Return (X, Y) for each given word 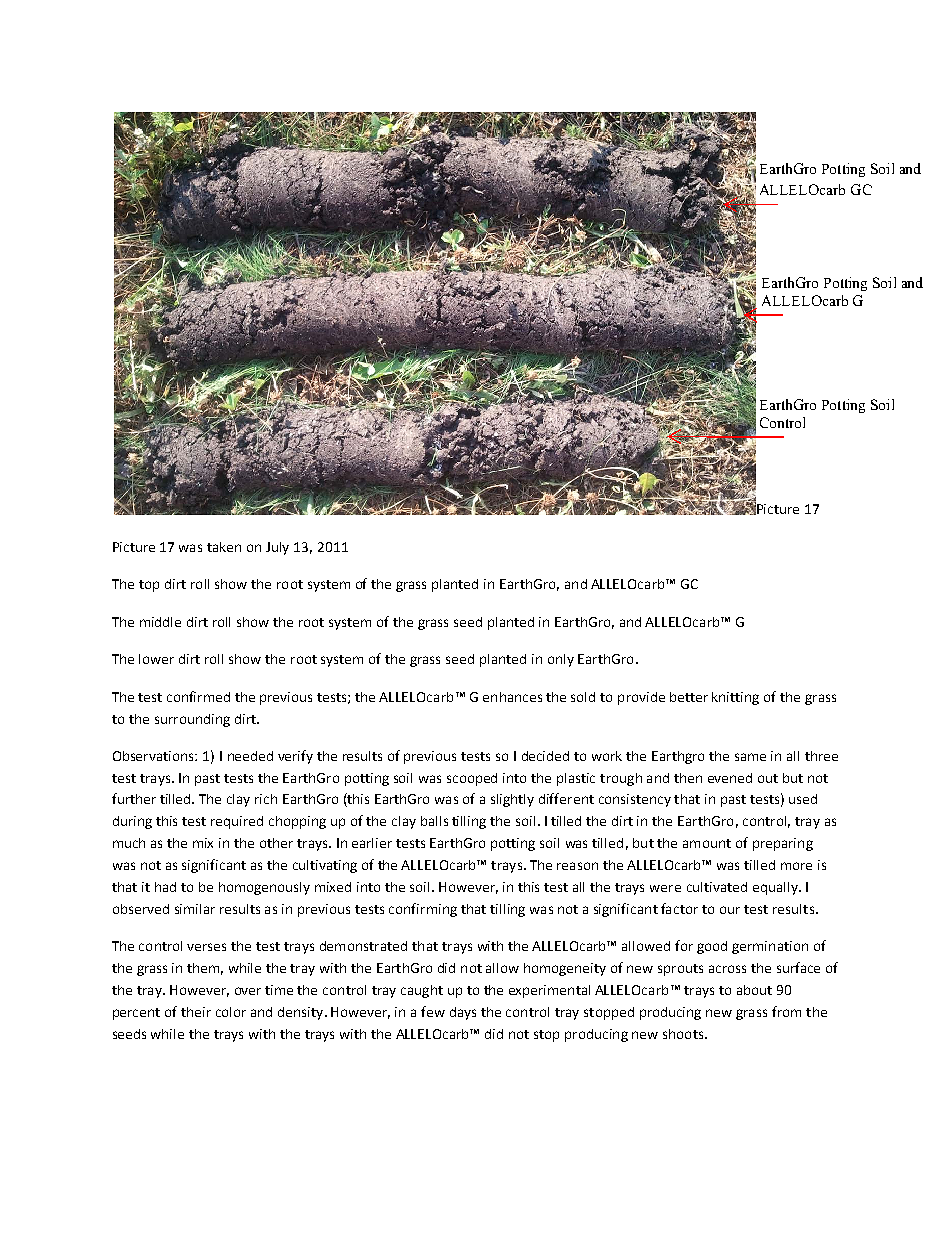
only (561, 660)
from (786, 1011)
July (277, 548)
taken (224, 547)
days (463, 1013)
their (196, 1012)
